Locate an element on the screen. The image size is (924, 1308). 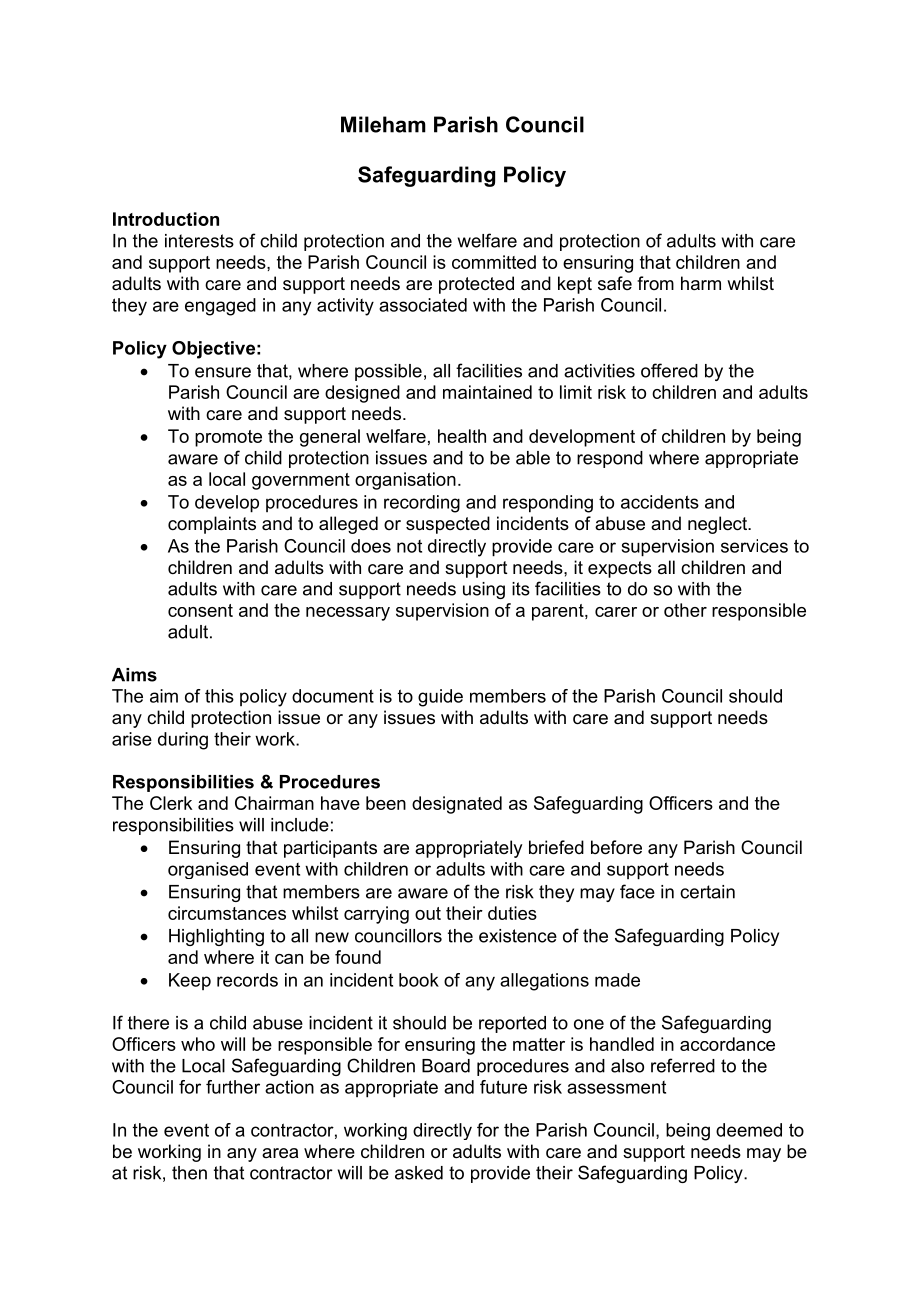
organised is located at coordinates (208, 870).
